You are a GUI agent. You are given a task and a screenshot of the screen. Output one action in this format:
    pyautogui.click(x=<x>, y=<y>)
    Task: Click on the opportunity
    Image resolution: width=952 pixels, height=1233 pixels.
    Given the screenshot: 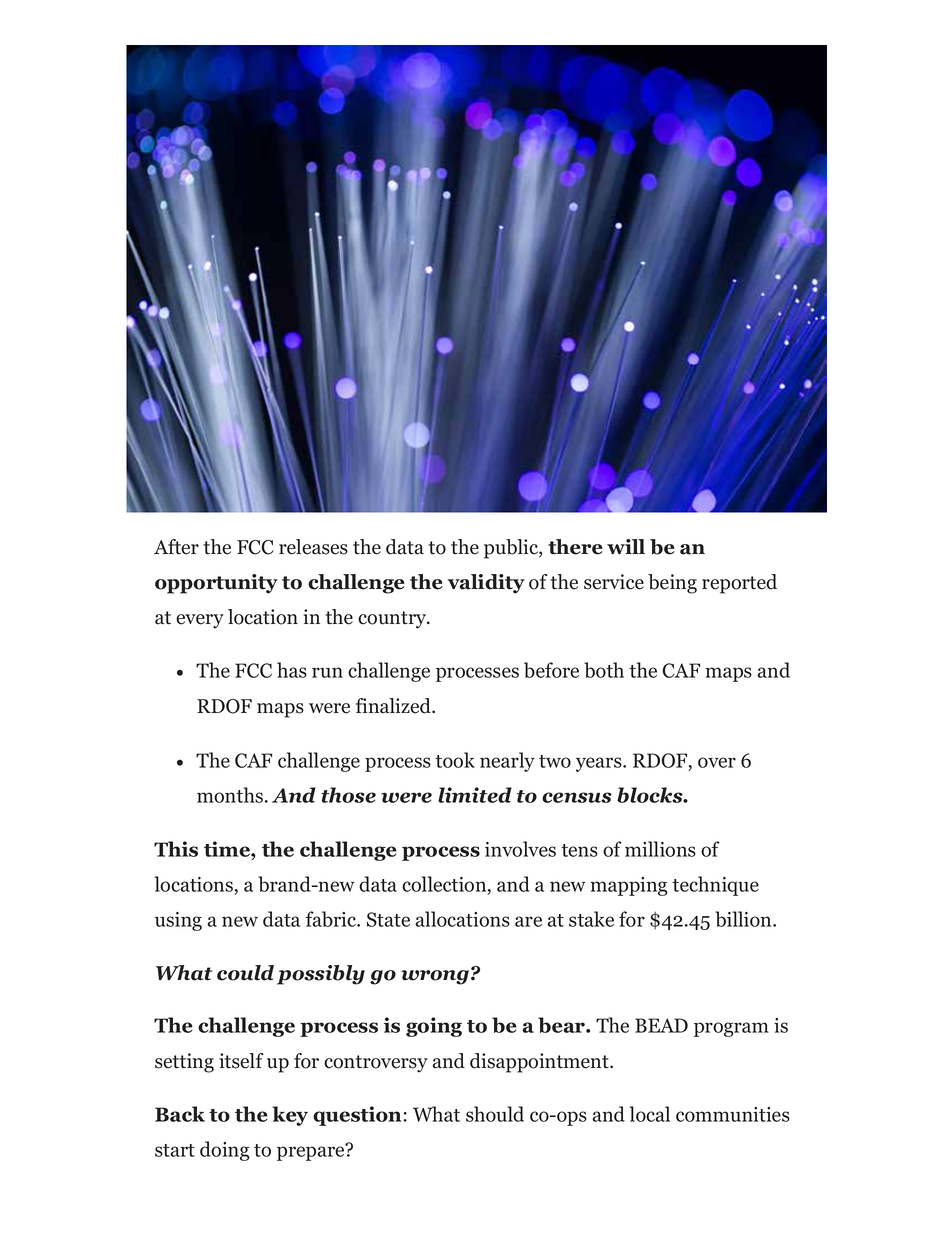 What is the action you would take?
    pyautogui.click(x=216, y=584)
